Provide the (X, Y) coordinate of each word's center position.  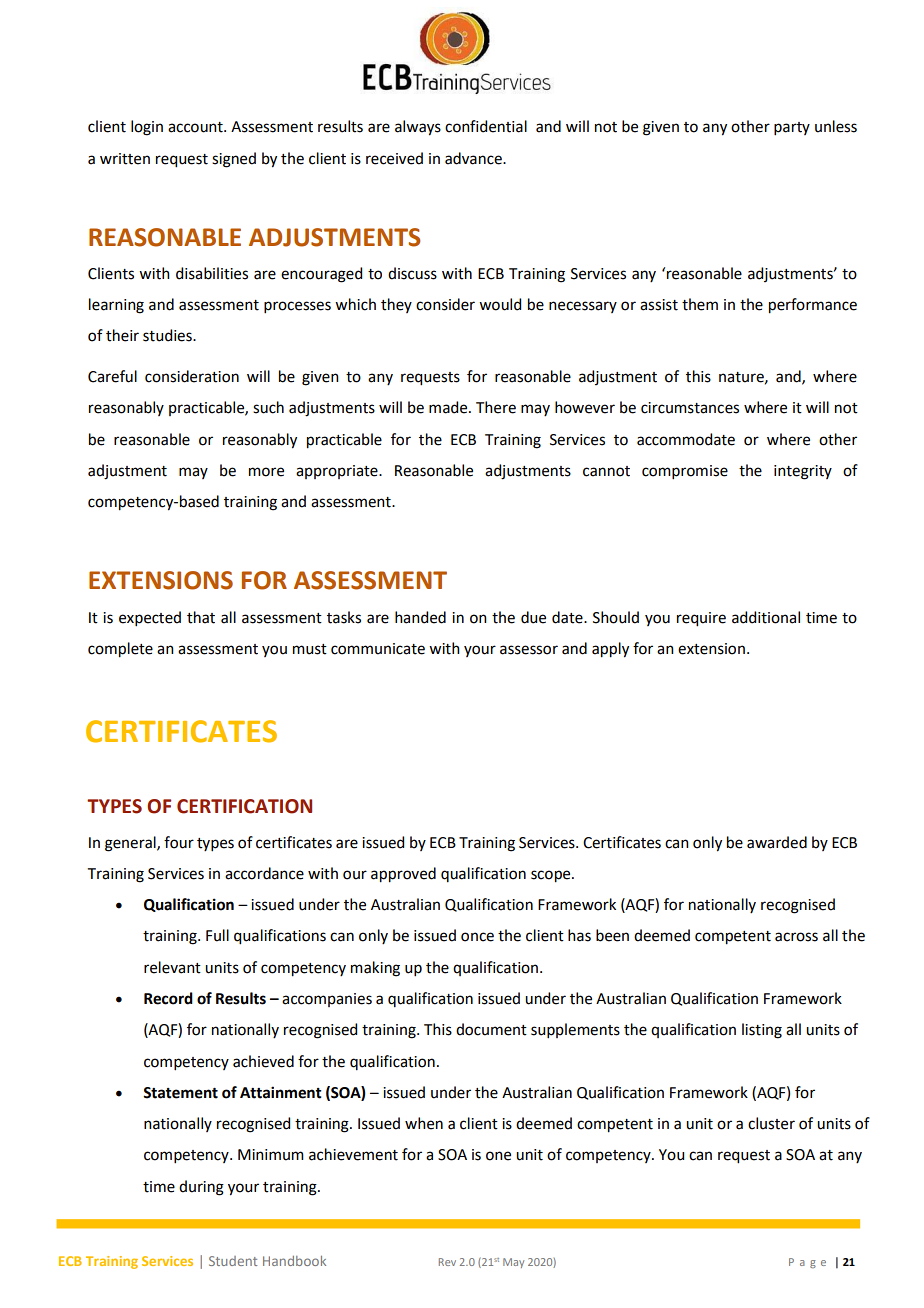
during (201, 1188)
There (496, 407)
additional (766, 617)
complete (120, 650)
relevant (172, 967)
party (792, 128)
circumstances (690, 408)
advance (474, 158)
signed (234, 160)
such (268, 407)
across (796, 937)
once (477, 937)
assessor (529, 650)
